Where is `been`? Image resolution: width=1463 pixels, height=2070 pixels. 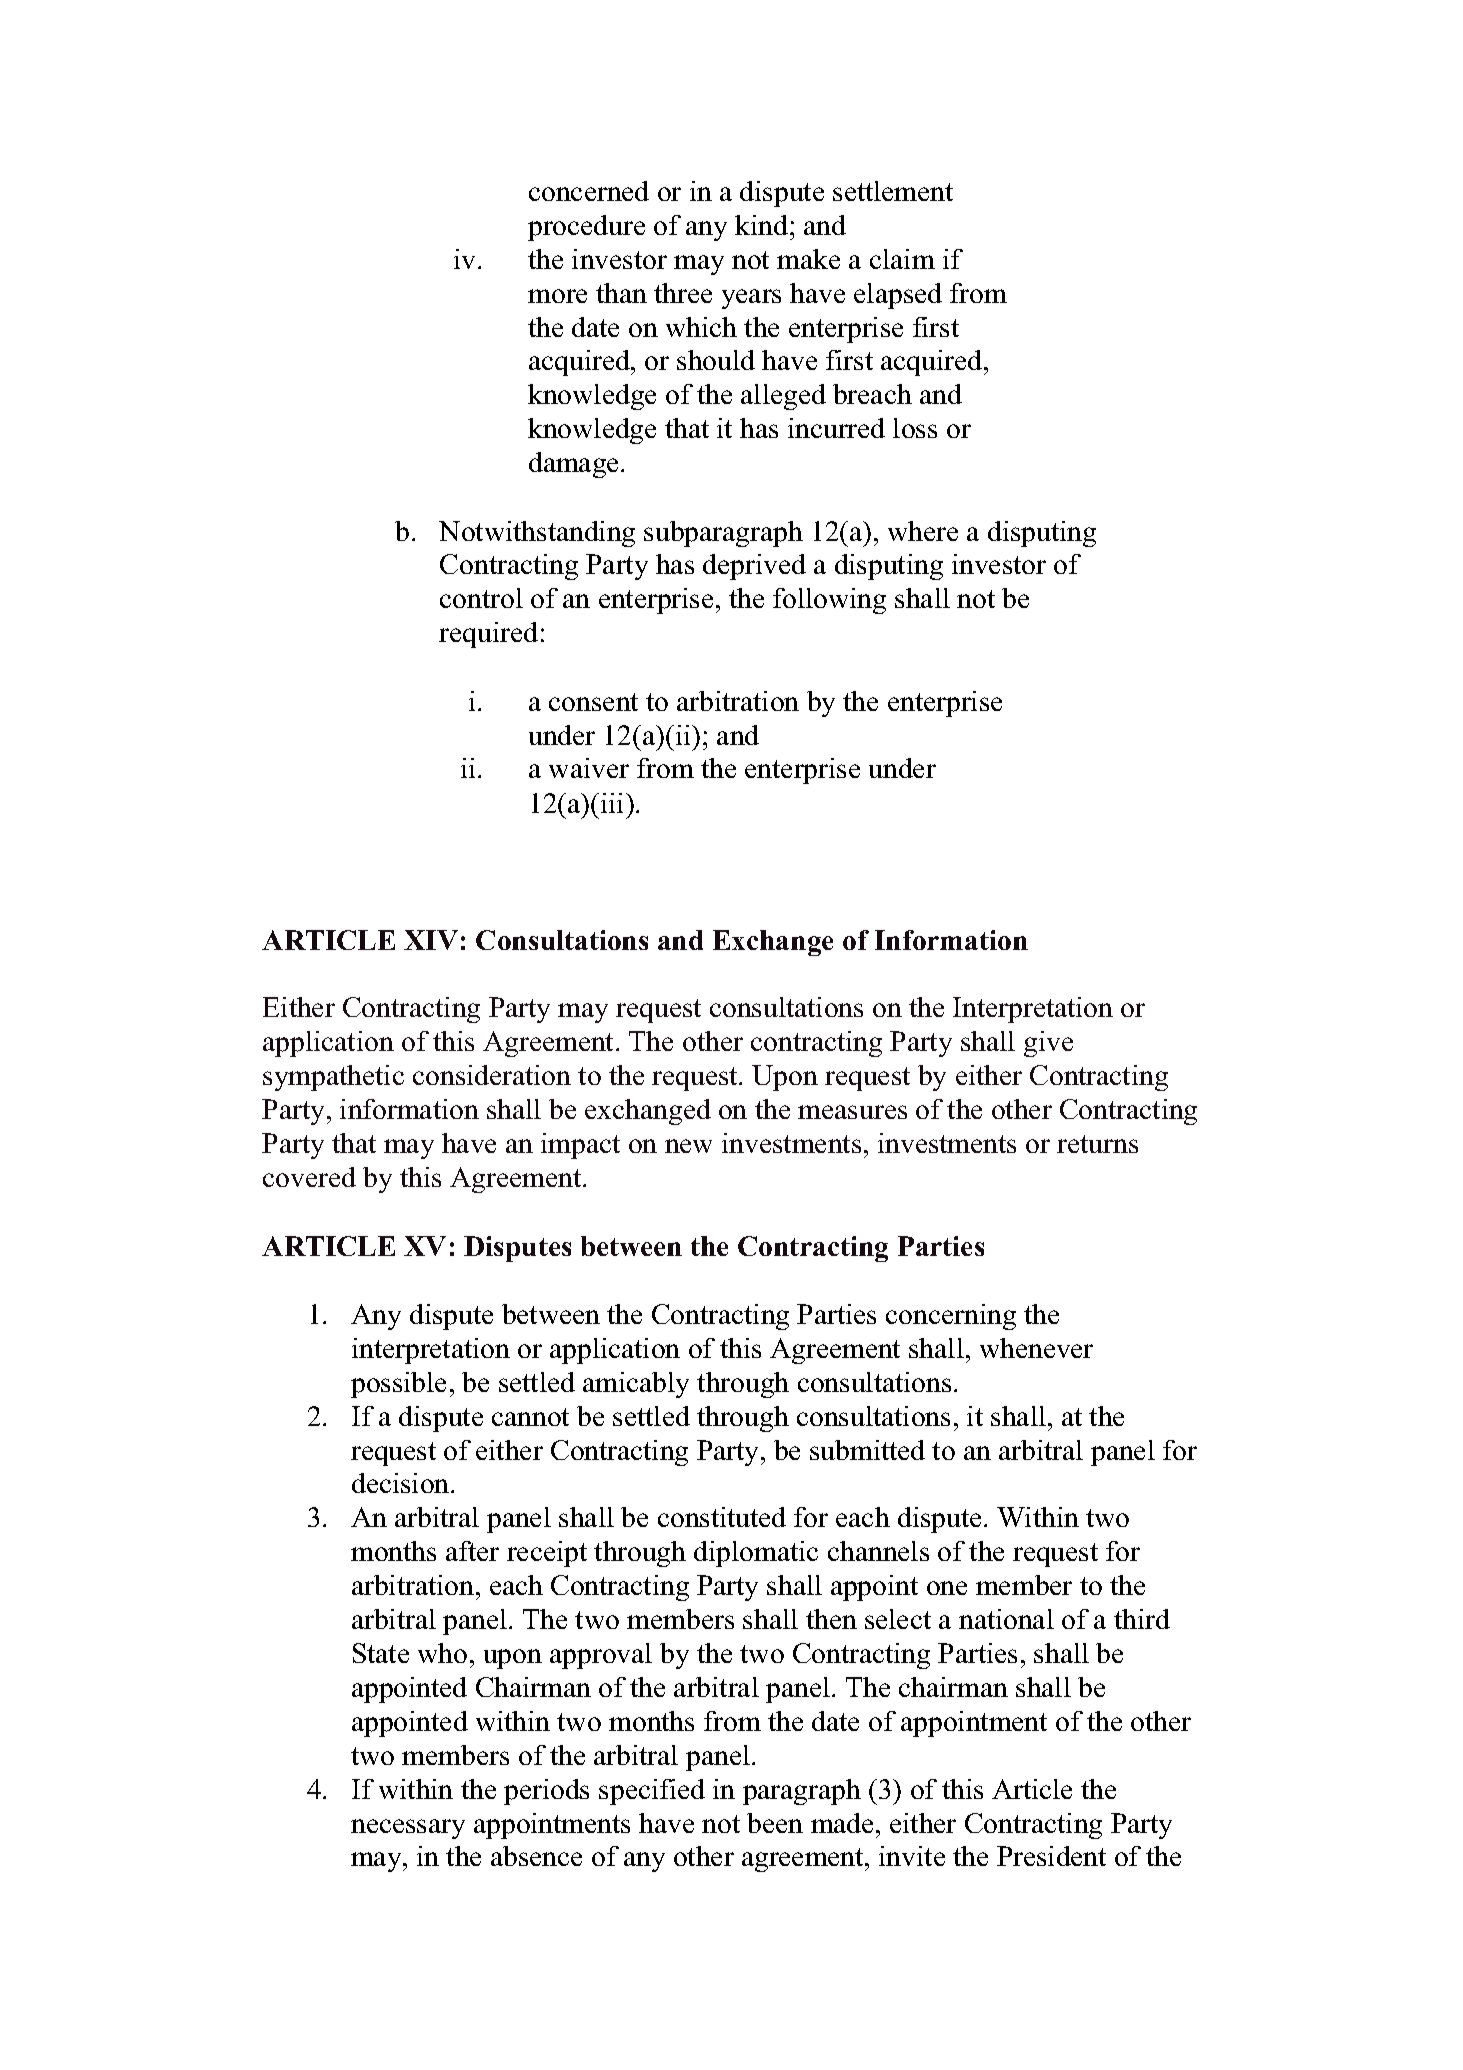
been is located at coordinates (775, 1823).
